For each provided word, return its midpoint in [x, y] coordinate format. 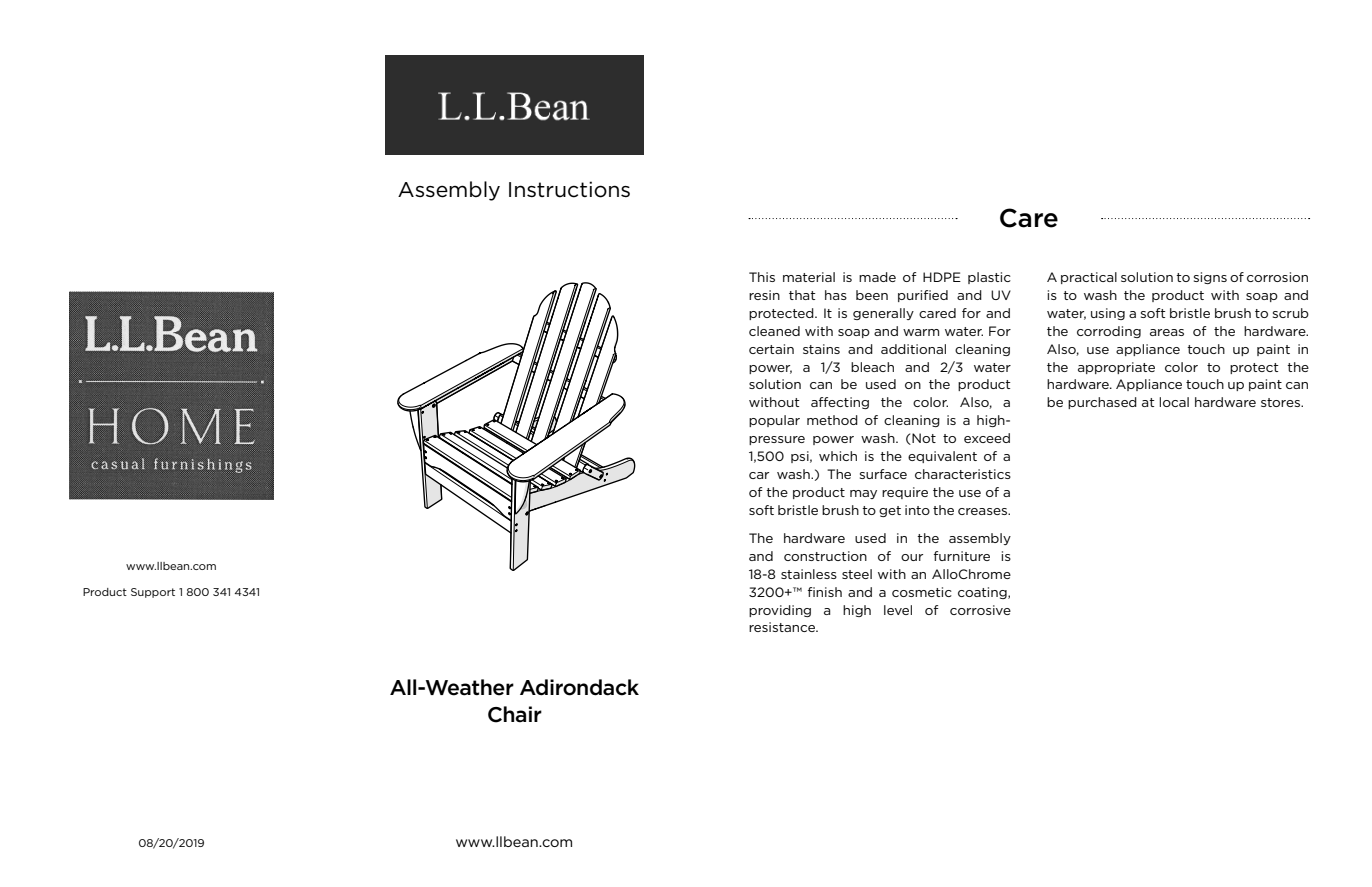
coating [983, 593]
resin [764, 295]
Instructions [569, 189]
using [1108, 314]
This [762, 277]
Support [153, 593]
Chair [515, 714]
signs [1210, 278]
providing [780, 611]
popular [774, 421]
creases [983, 511]
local [1174, 402]
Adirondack [579, 687]
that [802, 295]
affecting [840, 403]
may [863, 494]
